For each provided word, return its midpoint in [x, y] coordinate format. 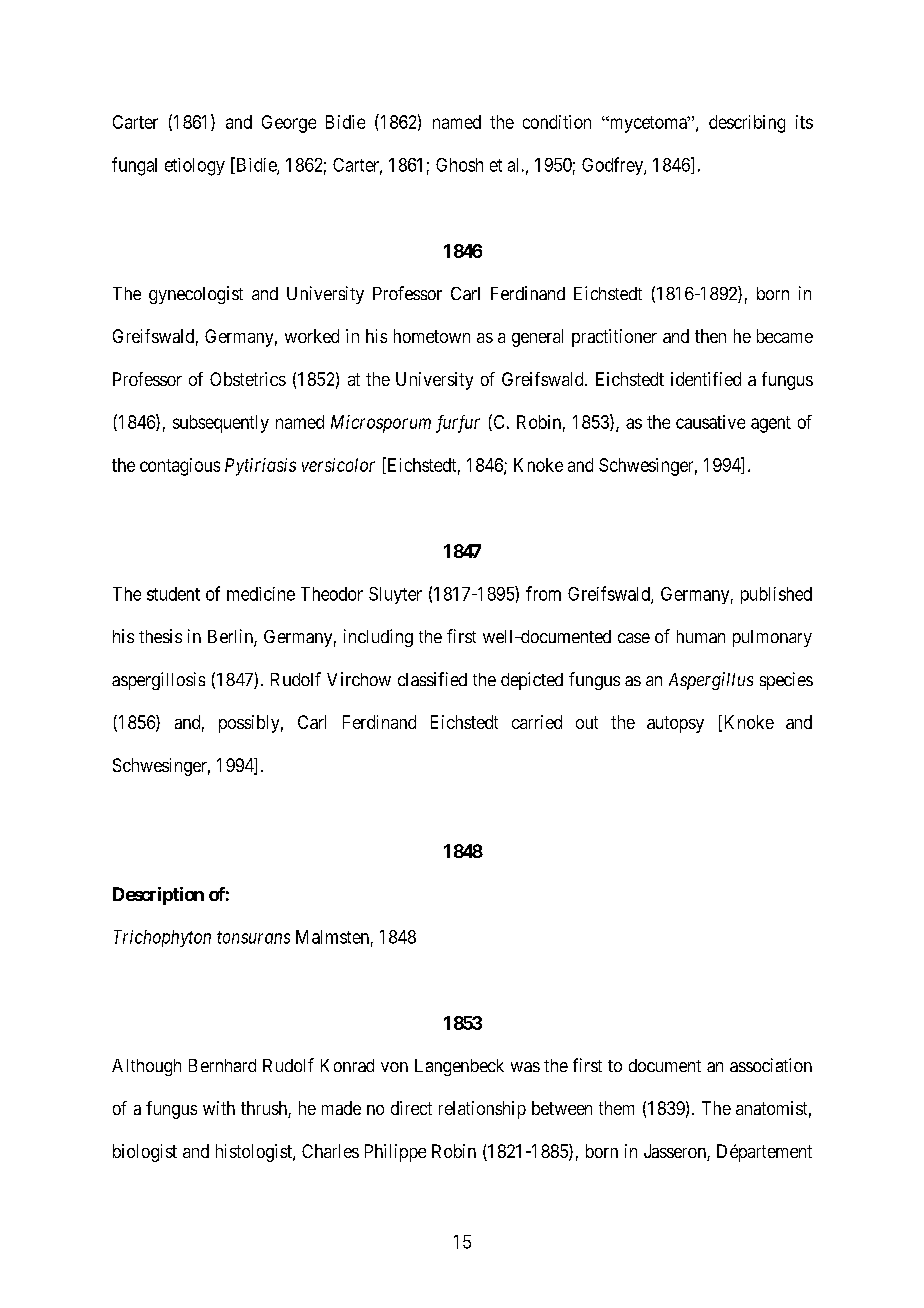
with [219, 1108]
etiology [195, 167]
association [771, 1065]
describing [747, 124]
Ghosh [459, 165]
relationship [482, 1110]
